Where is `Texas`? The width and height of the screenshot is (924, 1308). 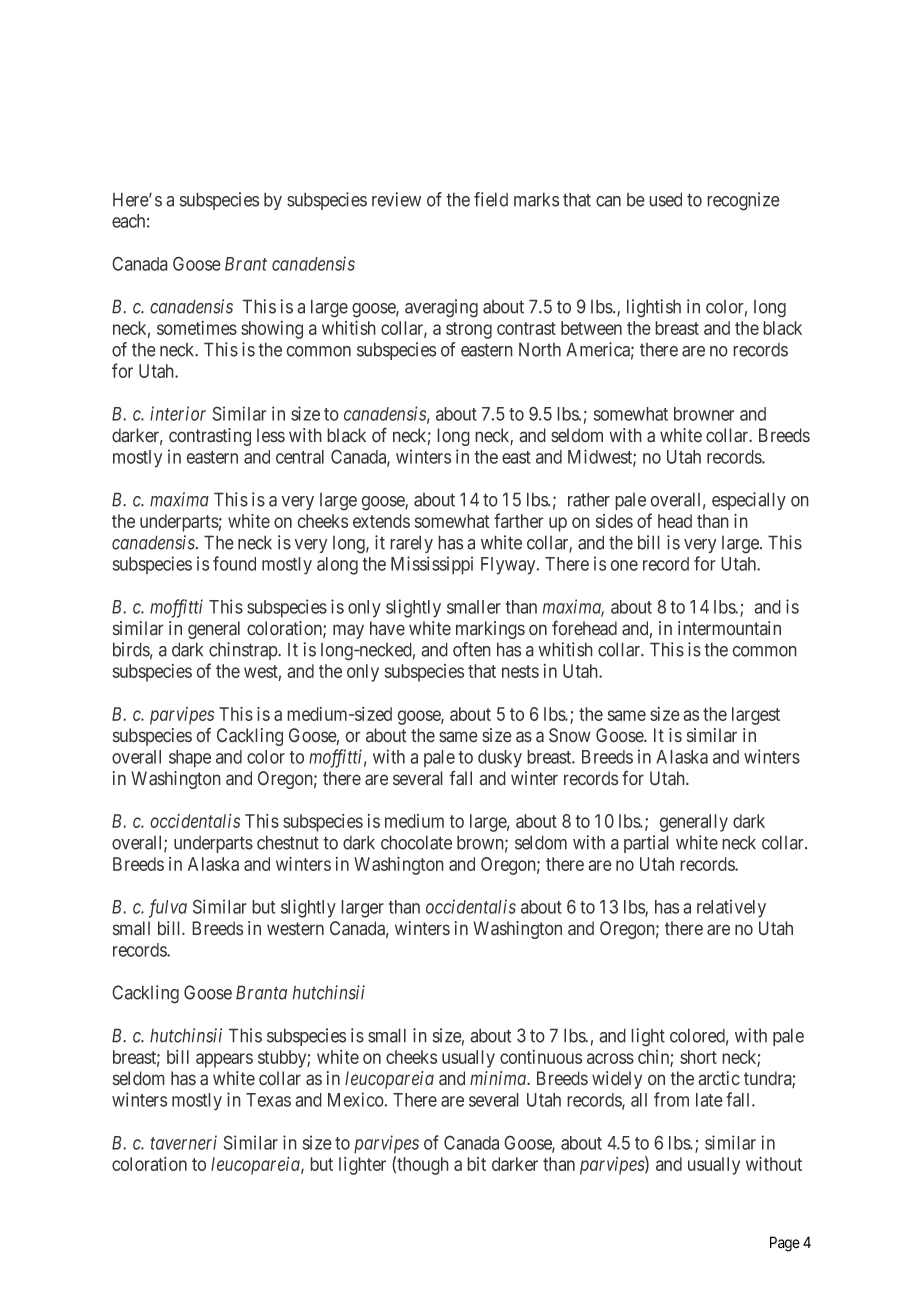
Texas is located at coordinates (268, 1100).
